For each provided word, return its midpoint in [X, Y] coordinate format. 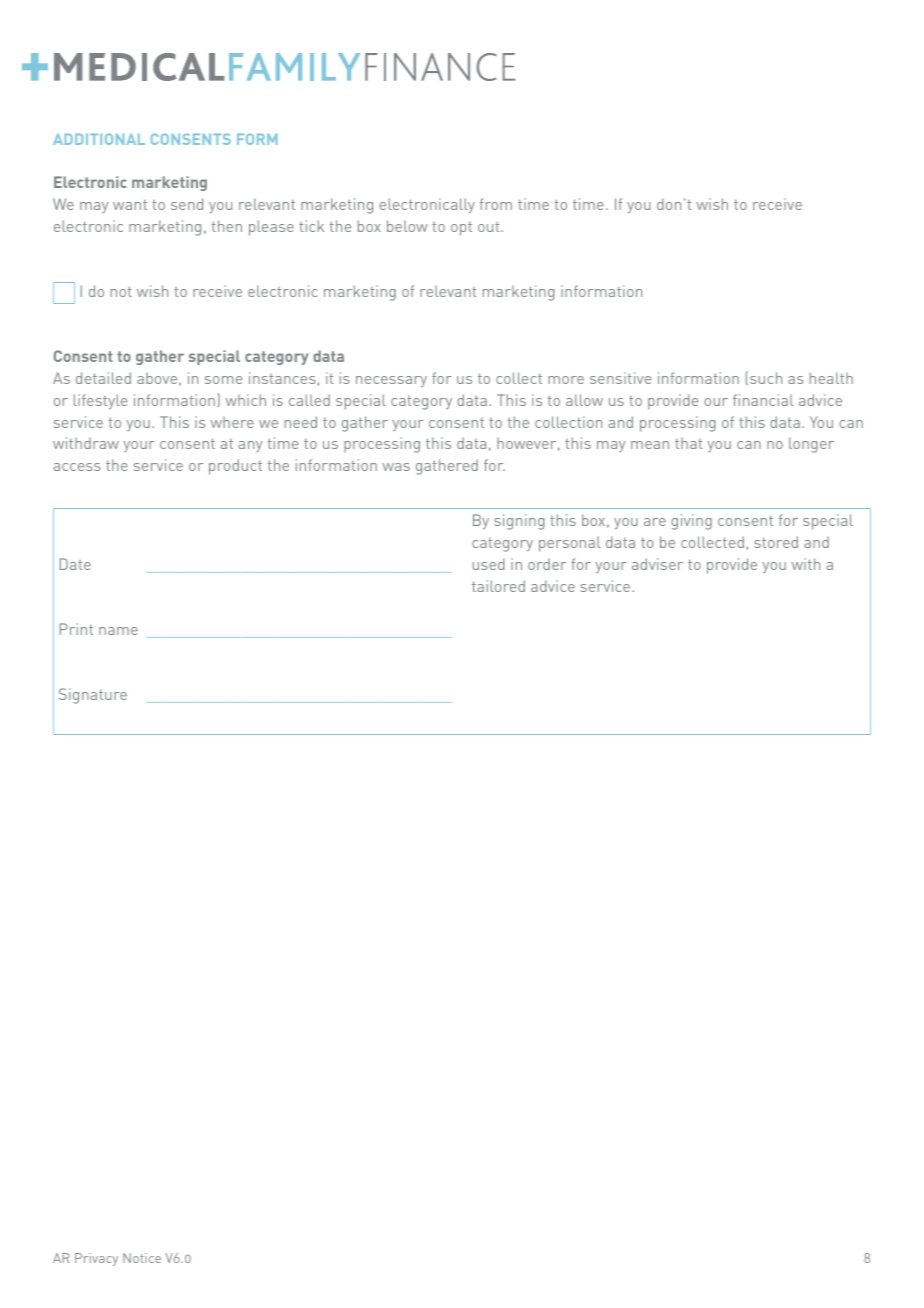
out [490, 227]
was [396, 467]
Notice [142, 1258]
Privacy [96, 1259]
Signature [93, 696]
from [496, 204]
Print [76, 629]
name [118, 631]
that [688, 443]
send [187, 204]
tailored [498, 586]
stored [776, 542]
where [232, 422]
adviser [657, 564]
